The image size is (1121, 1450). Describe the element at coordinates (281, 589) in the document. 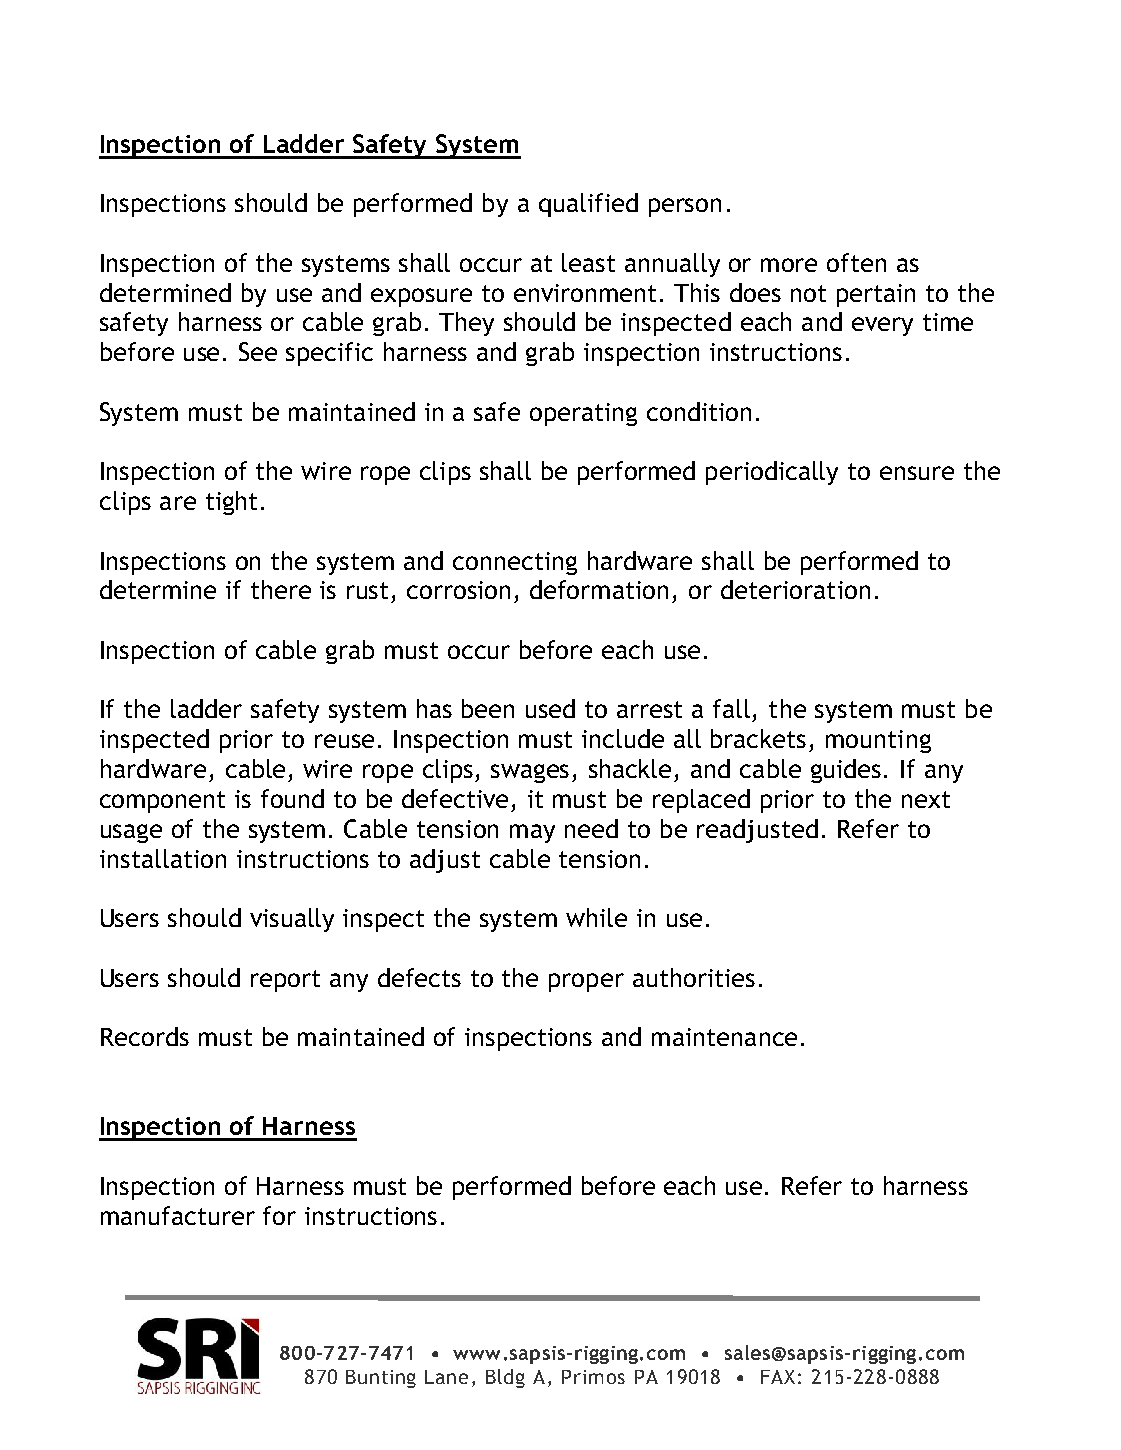

I see `there` at that location.
